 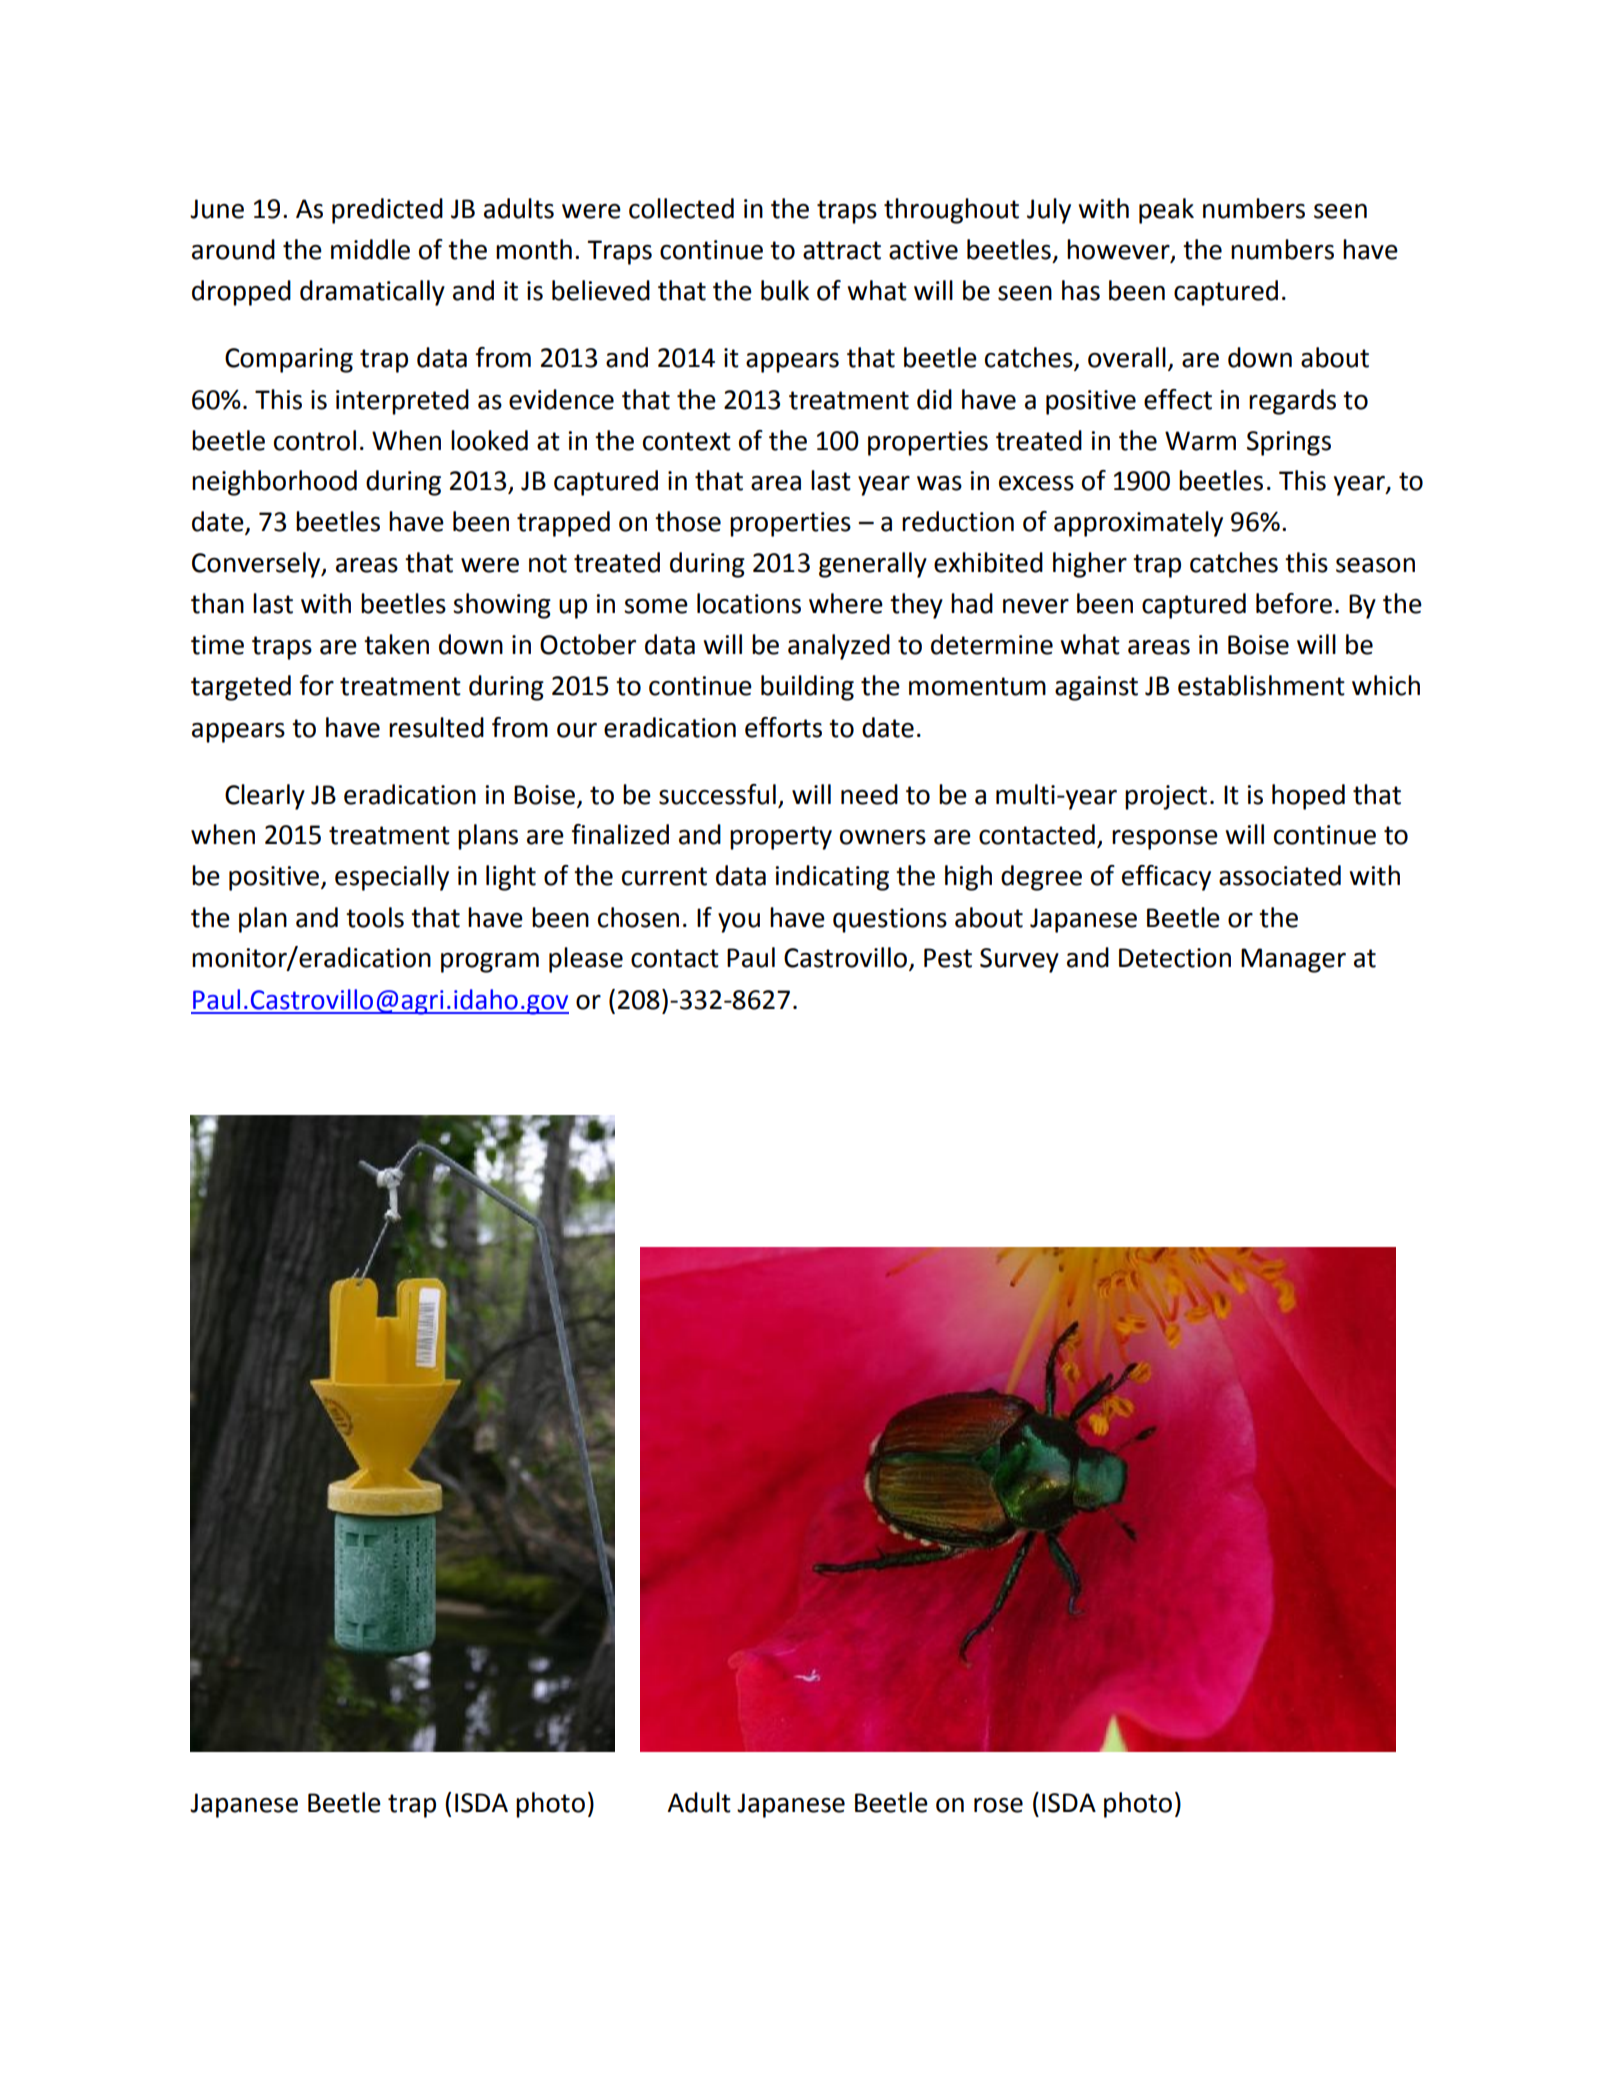 I want to click on rose, so click(x=998, y=1805).
